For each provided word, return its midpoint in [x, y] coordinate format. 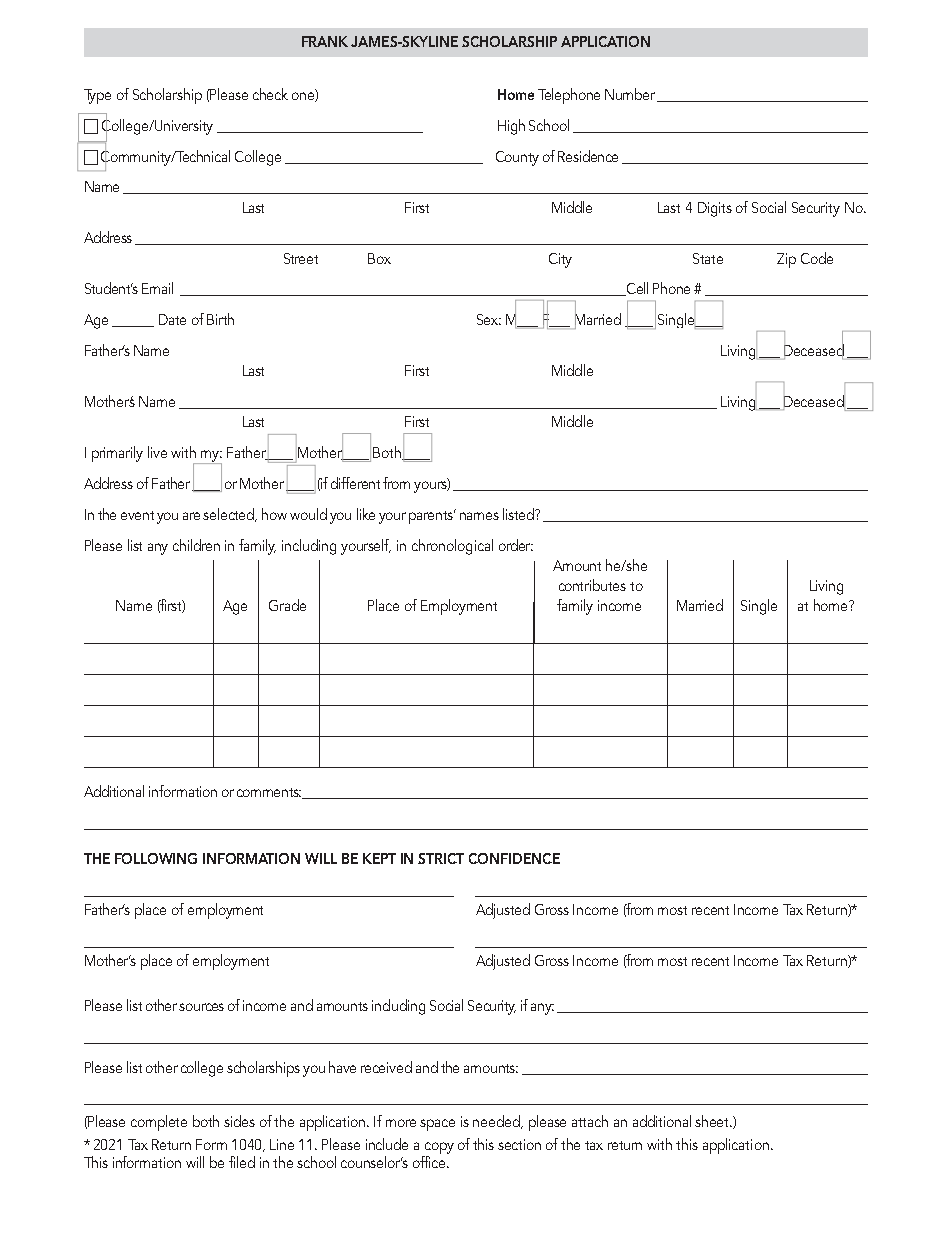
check [270, 94]
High [511, 127]
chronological [452, 547]
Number [631, 95]
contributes [592, 585]
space [437, 1125]
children [196, 545]
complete [159, 1123]
